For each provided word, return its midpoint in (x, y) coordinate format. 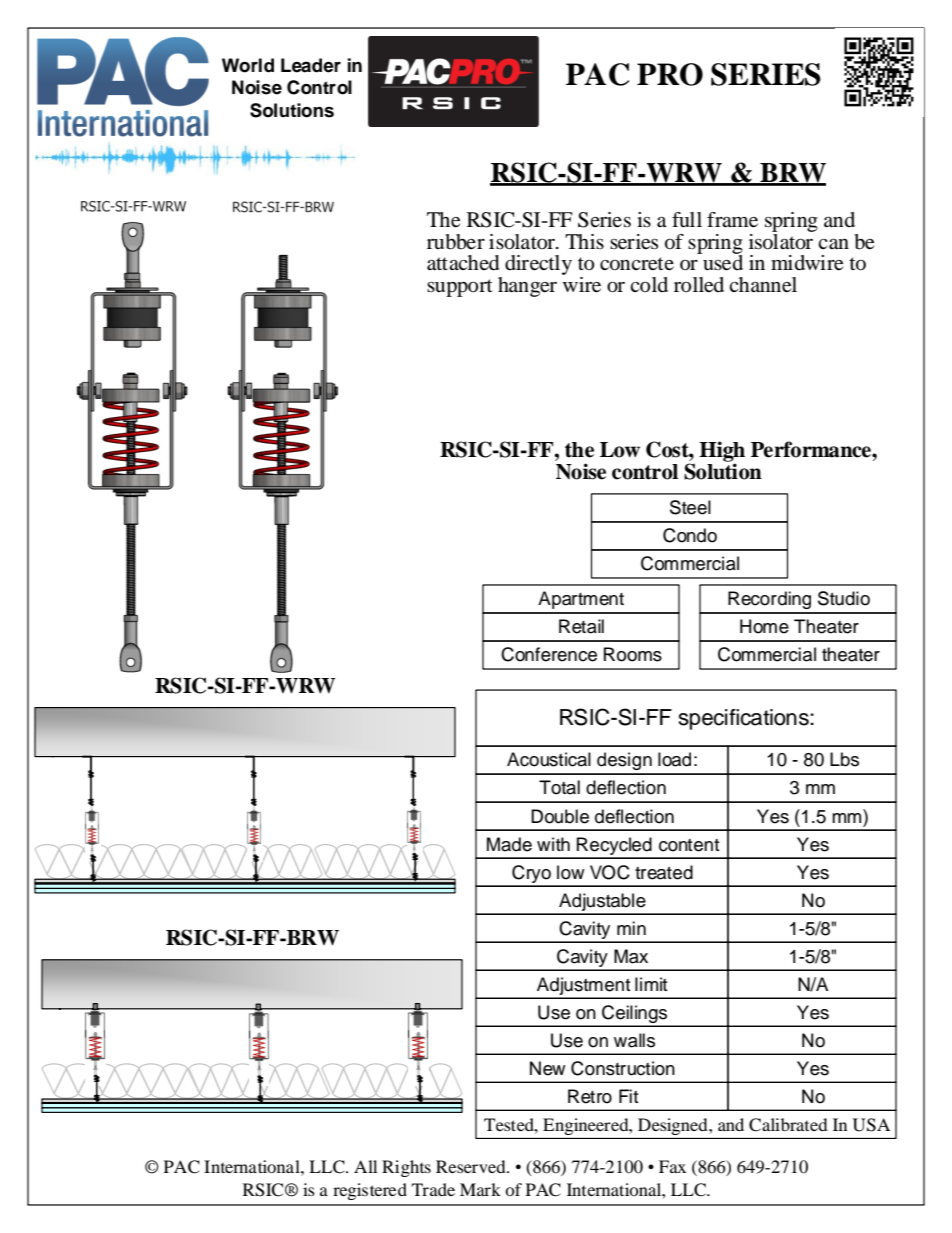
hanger (527, 287)
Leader (311, 65)
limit (651, 984)
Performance (812, 449)
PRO (670, 74)
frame (732, 220)
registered (370, 1191)
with (553, 844)
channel (763, 285)
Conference (549, 654)
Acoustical (549, 759)
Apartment (581, 600)
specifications (744, 719)
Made (509, 844)
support (460, 288)
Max (631, 956)
